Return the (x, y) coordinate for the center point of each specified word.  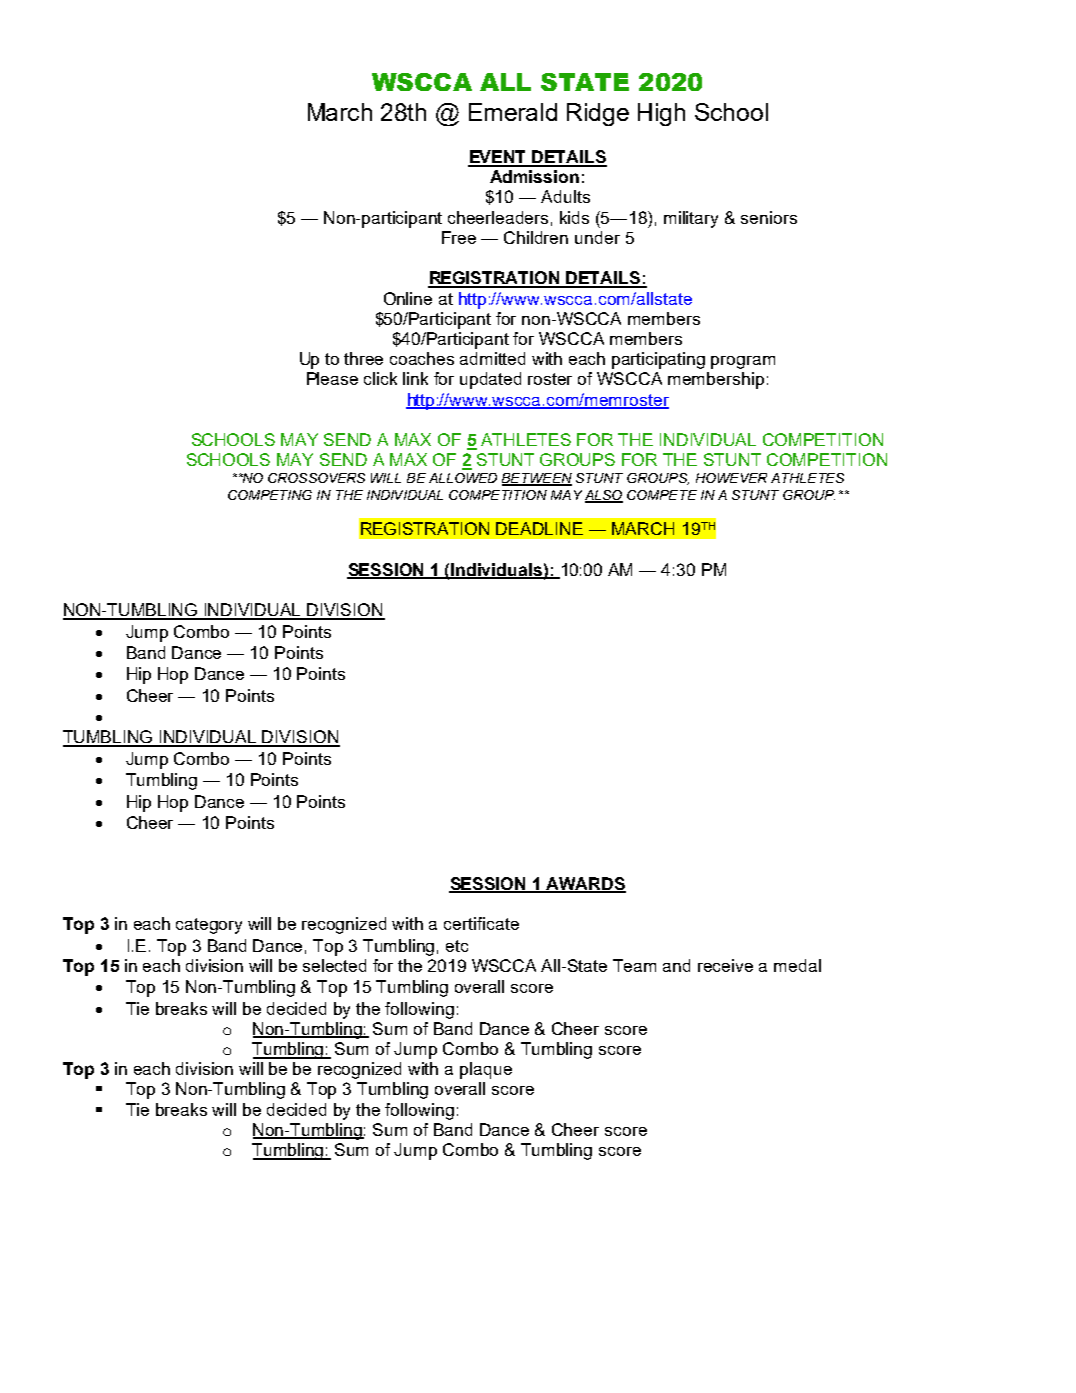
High (661, 114)
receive (725, 965)
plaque (486, 1070)
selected (334, 965)
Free (459, 237)
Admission (534, 176)
